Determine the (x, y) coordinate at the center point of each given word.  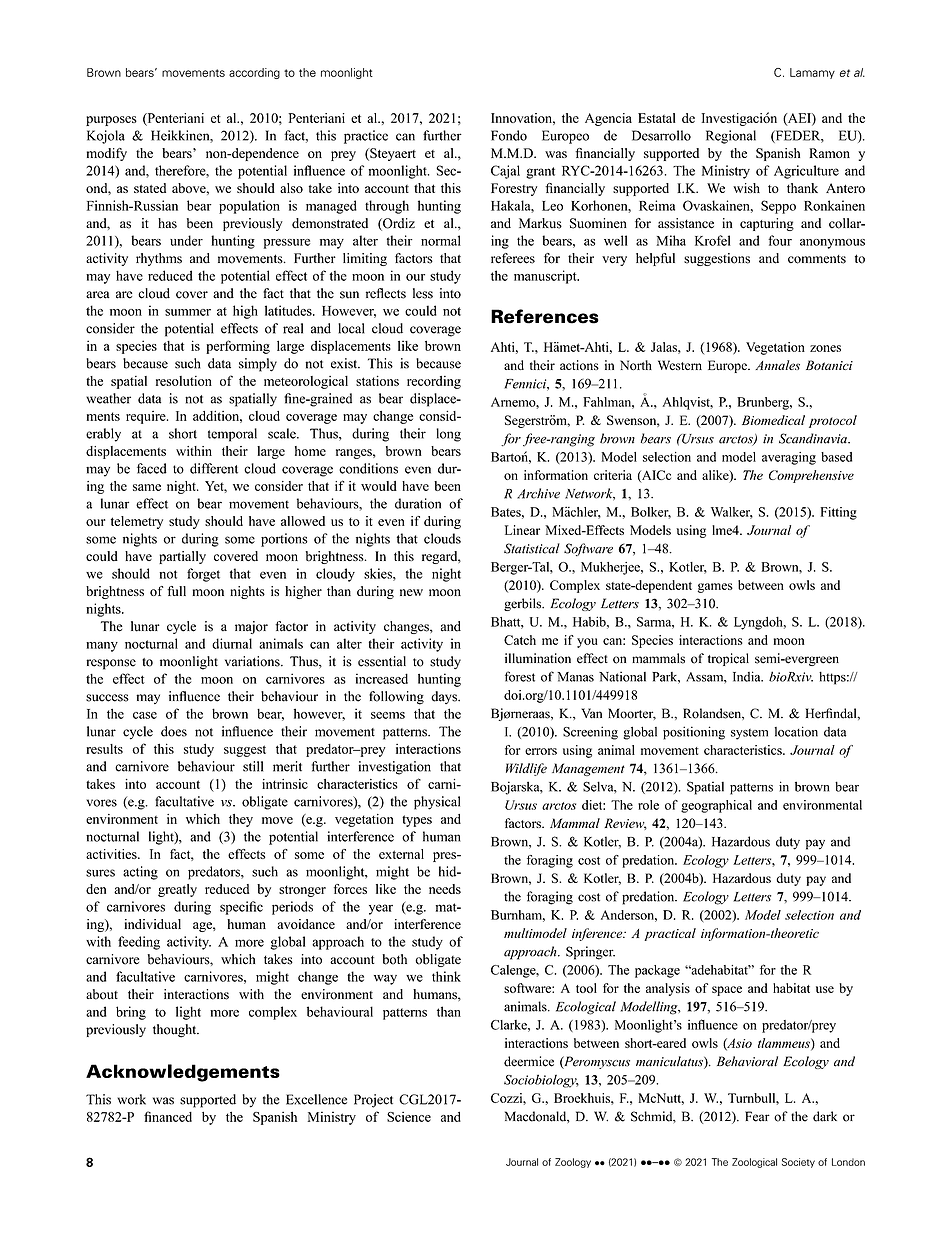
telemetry (137, 522)
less (423, 293)
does (174, 731)
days (445, 697)
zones (825, 348)
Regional (731, 137)
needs (445, 889)
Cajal (505, 172)
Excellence (316, 1099)
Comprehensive (811, 476)
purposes (111, 121)
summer (188, 312)
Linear (522, 530)
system (749, 734)
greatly (177, 890)
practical (670, 934)
